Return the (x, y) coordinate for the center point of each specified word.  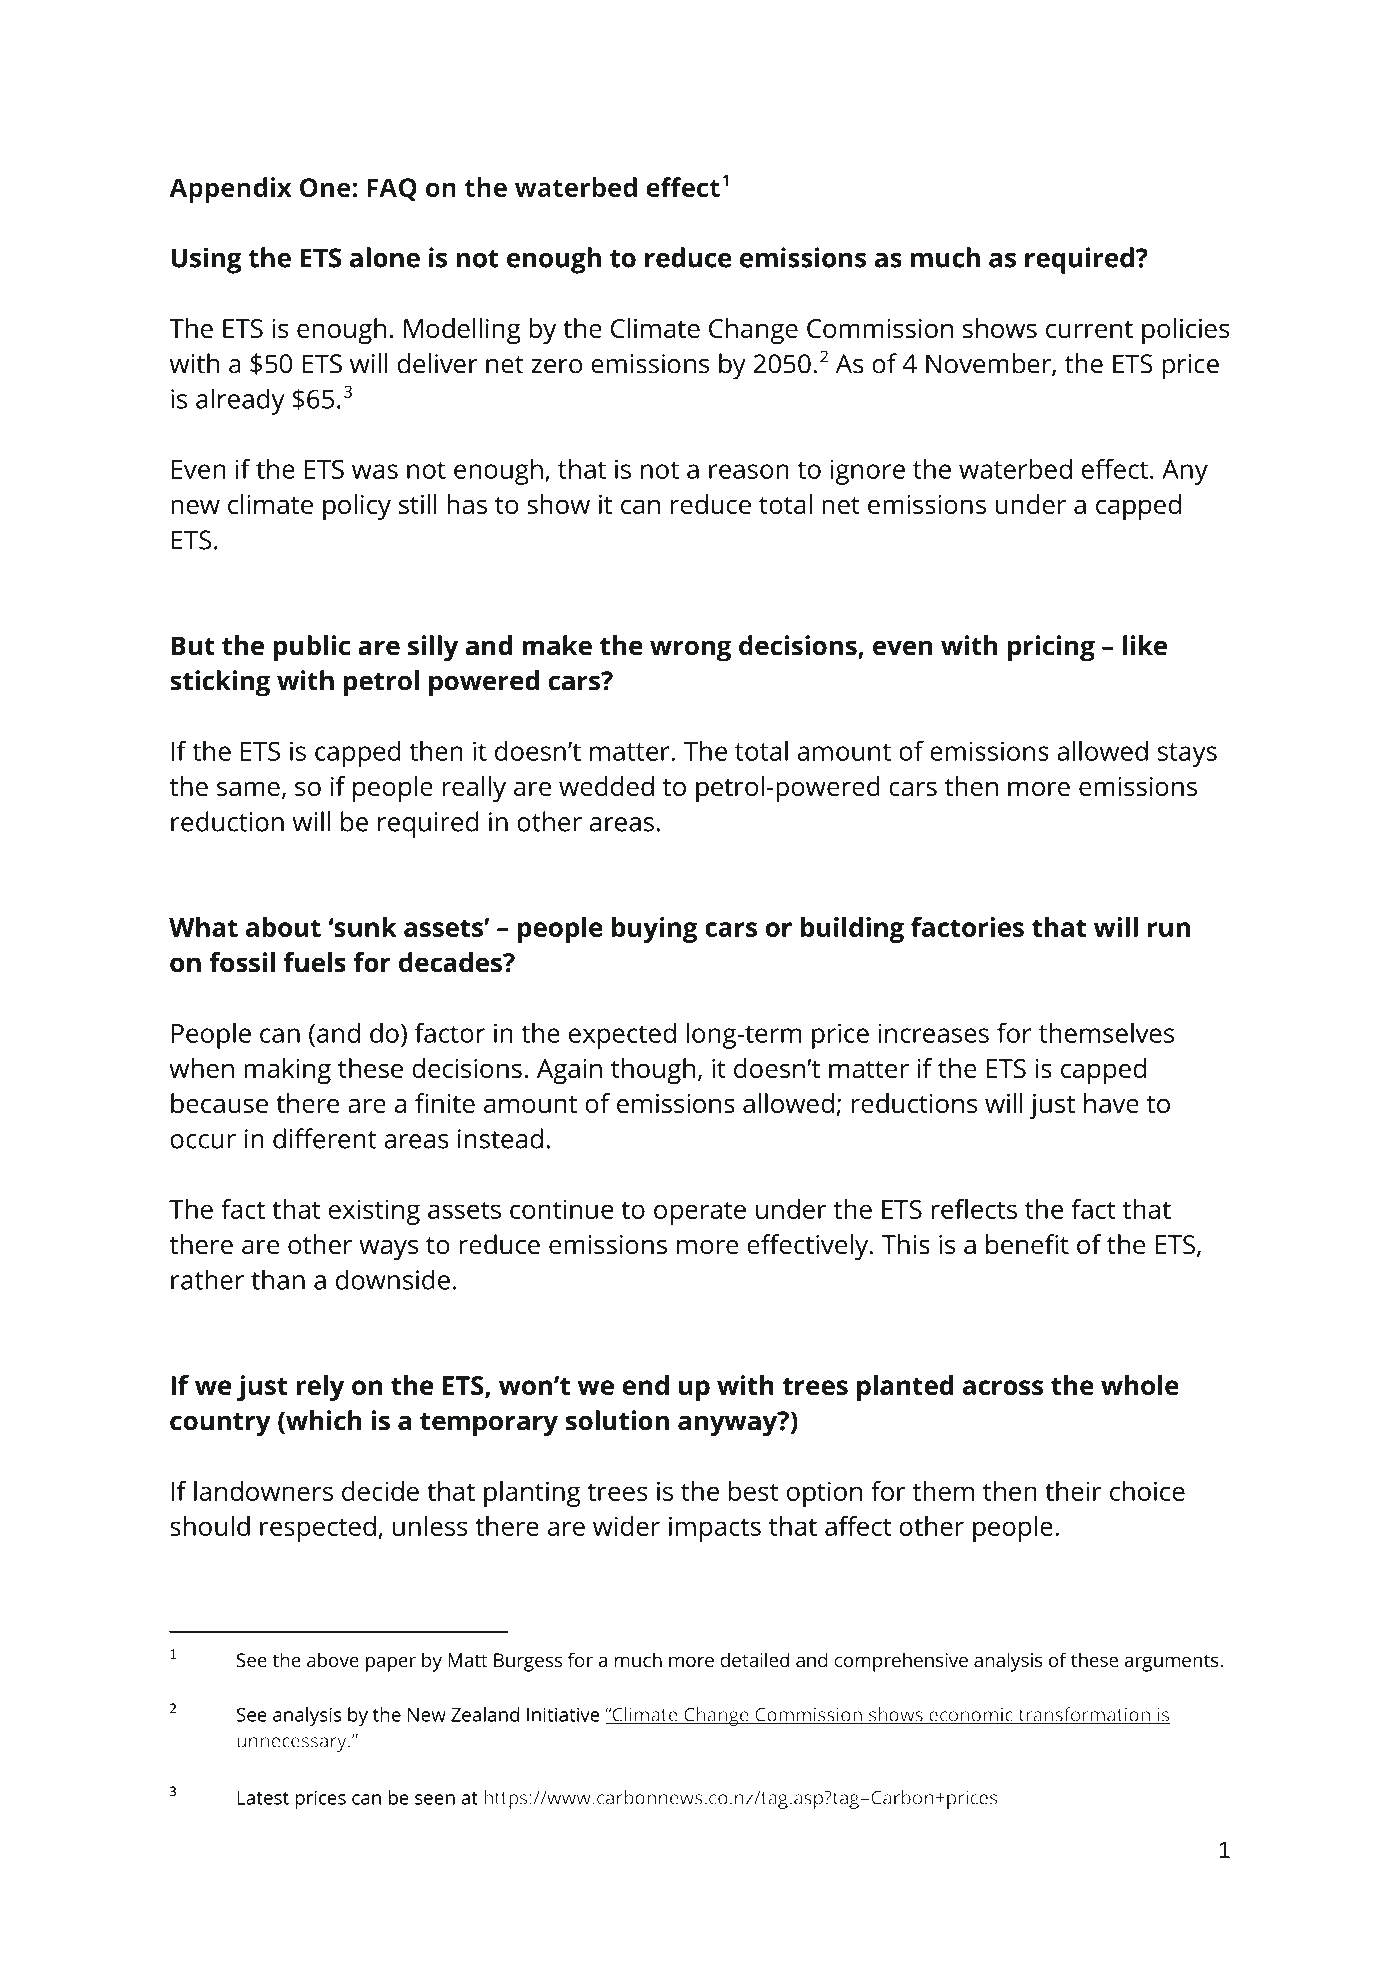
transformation (1084, 1715)
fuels (314, 962)
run (1169, 929)
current (1089, 329)
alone (385, 257)
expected (622, 1036)
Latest (263, 1798)
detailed (754, 1659)
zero (556, 366)
